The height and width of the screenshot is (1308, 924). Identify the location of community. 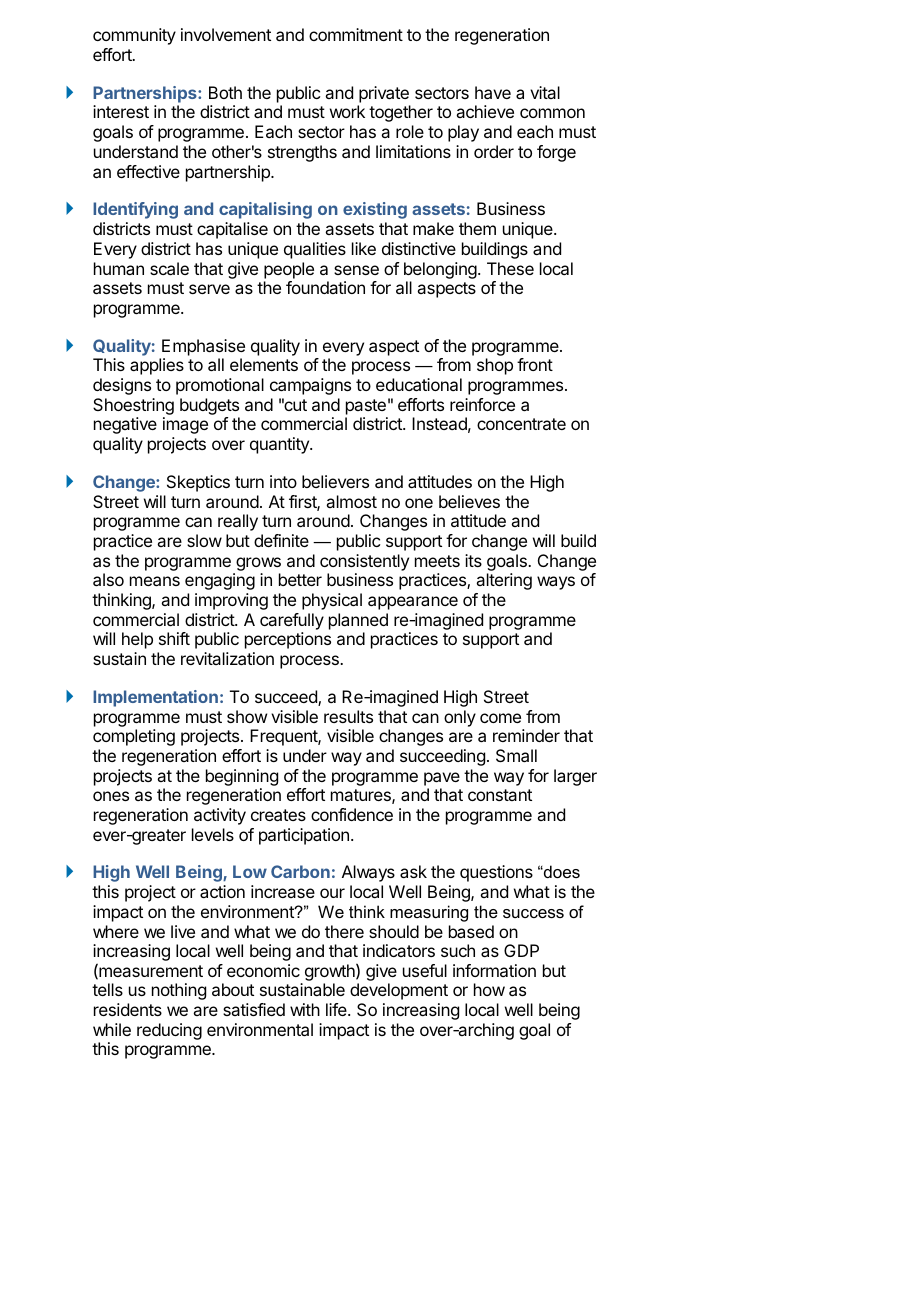
(134, 36).
